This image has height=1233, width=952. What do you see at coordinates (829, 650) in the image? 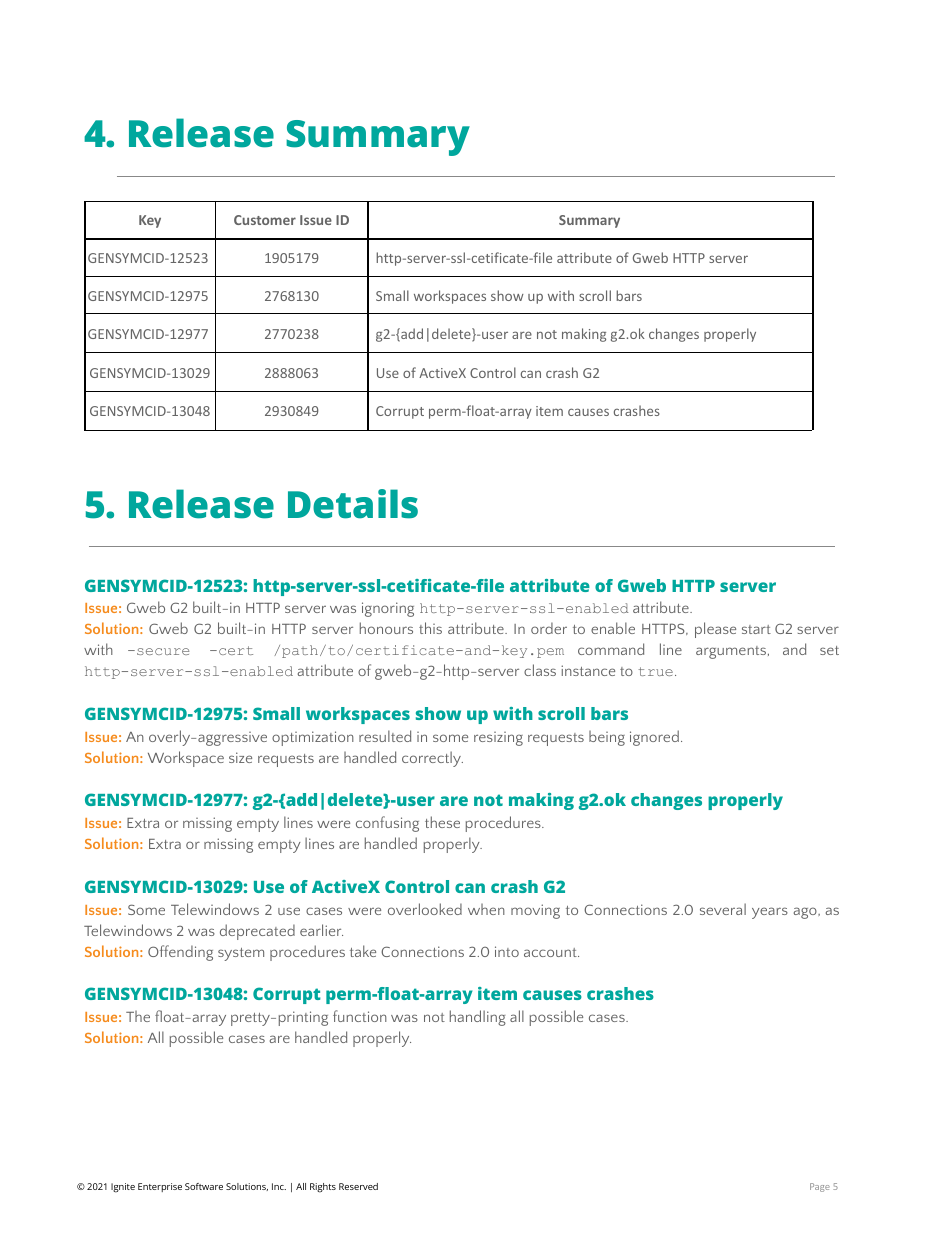
I see `set` at bounding box center [829, 650].
